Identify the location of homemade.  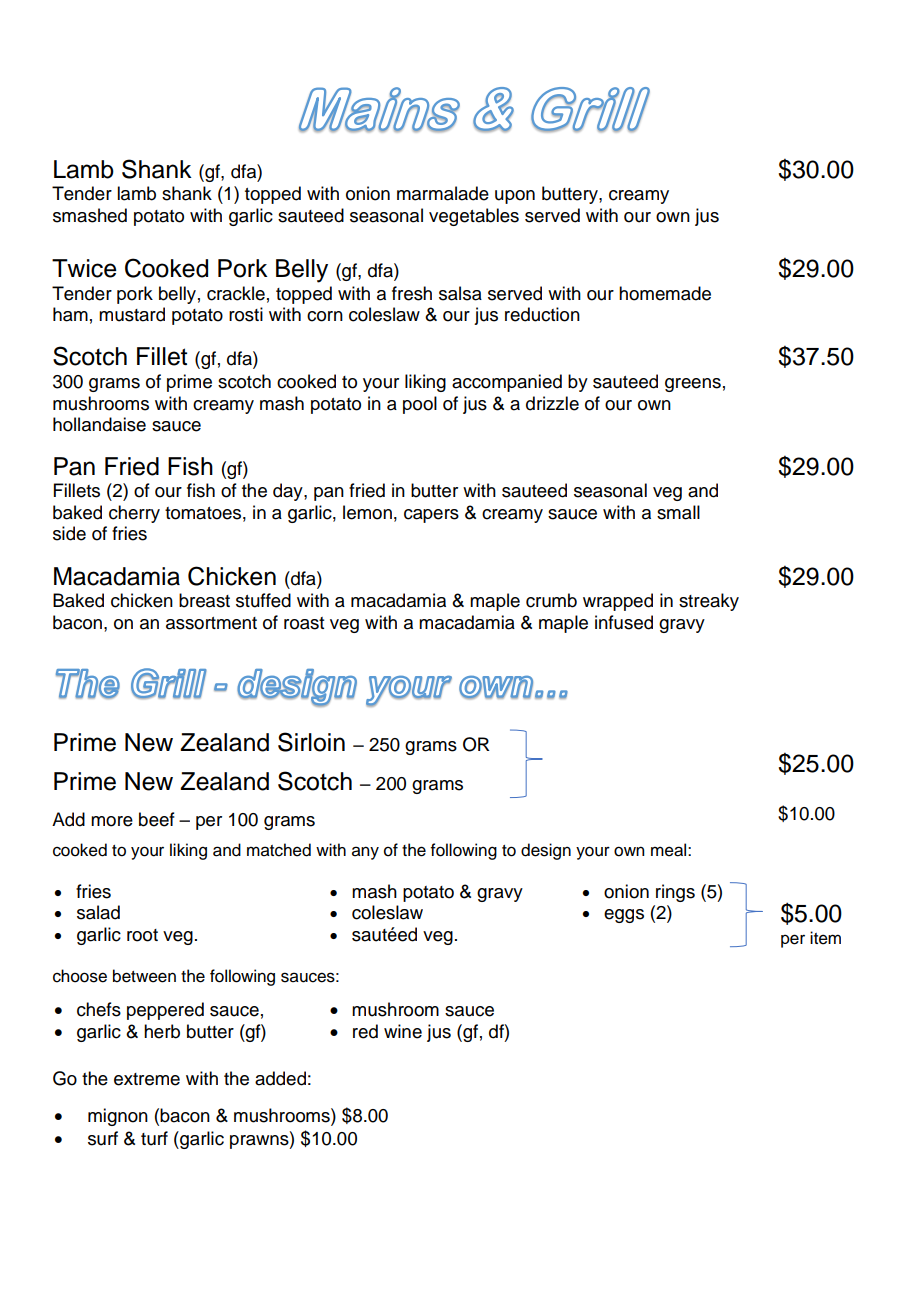
(665, 293).
